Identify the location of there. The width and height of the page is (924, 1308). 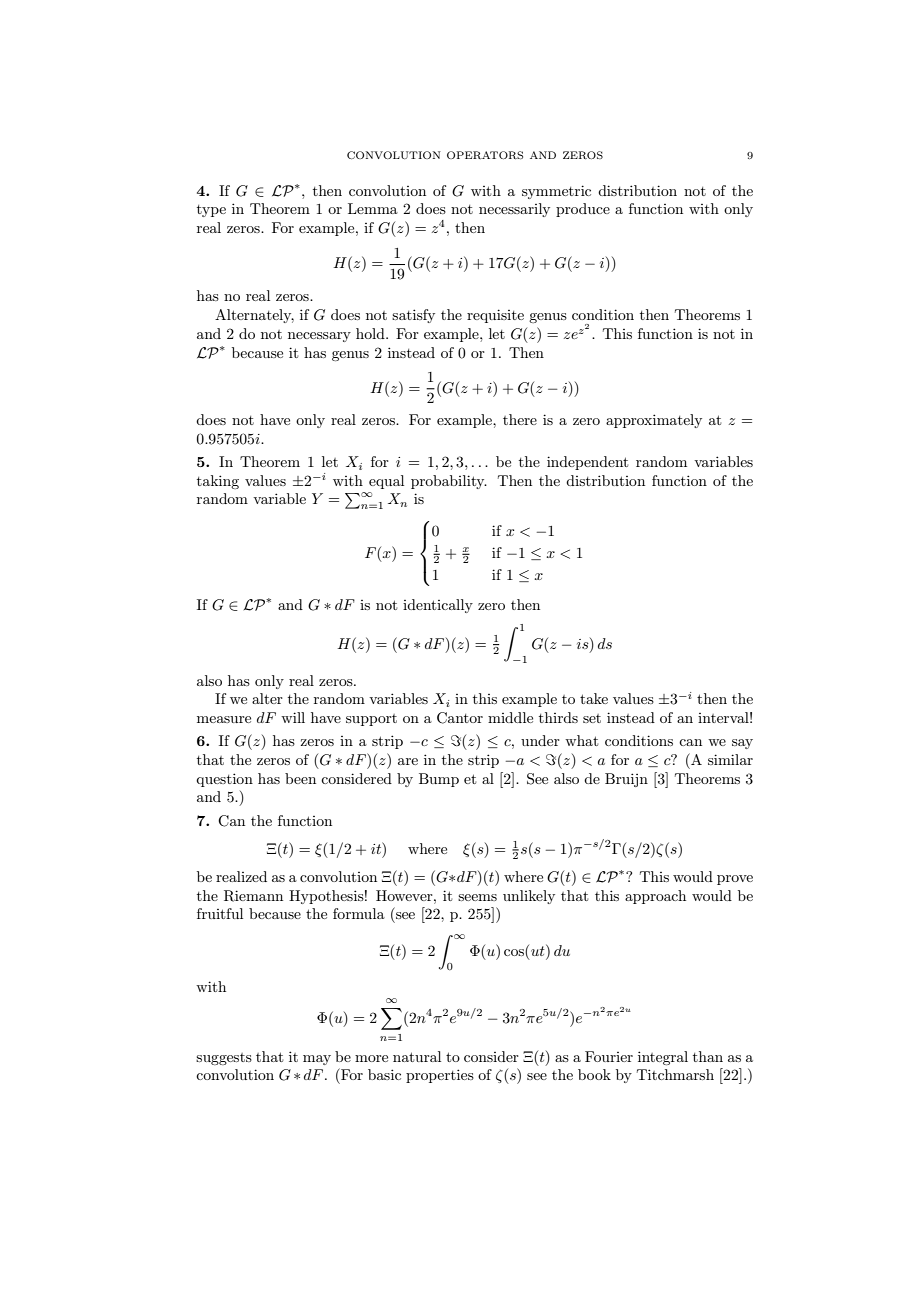
(520, 419).
